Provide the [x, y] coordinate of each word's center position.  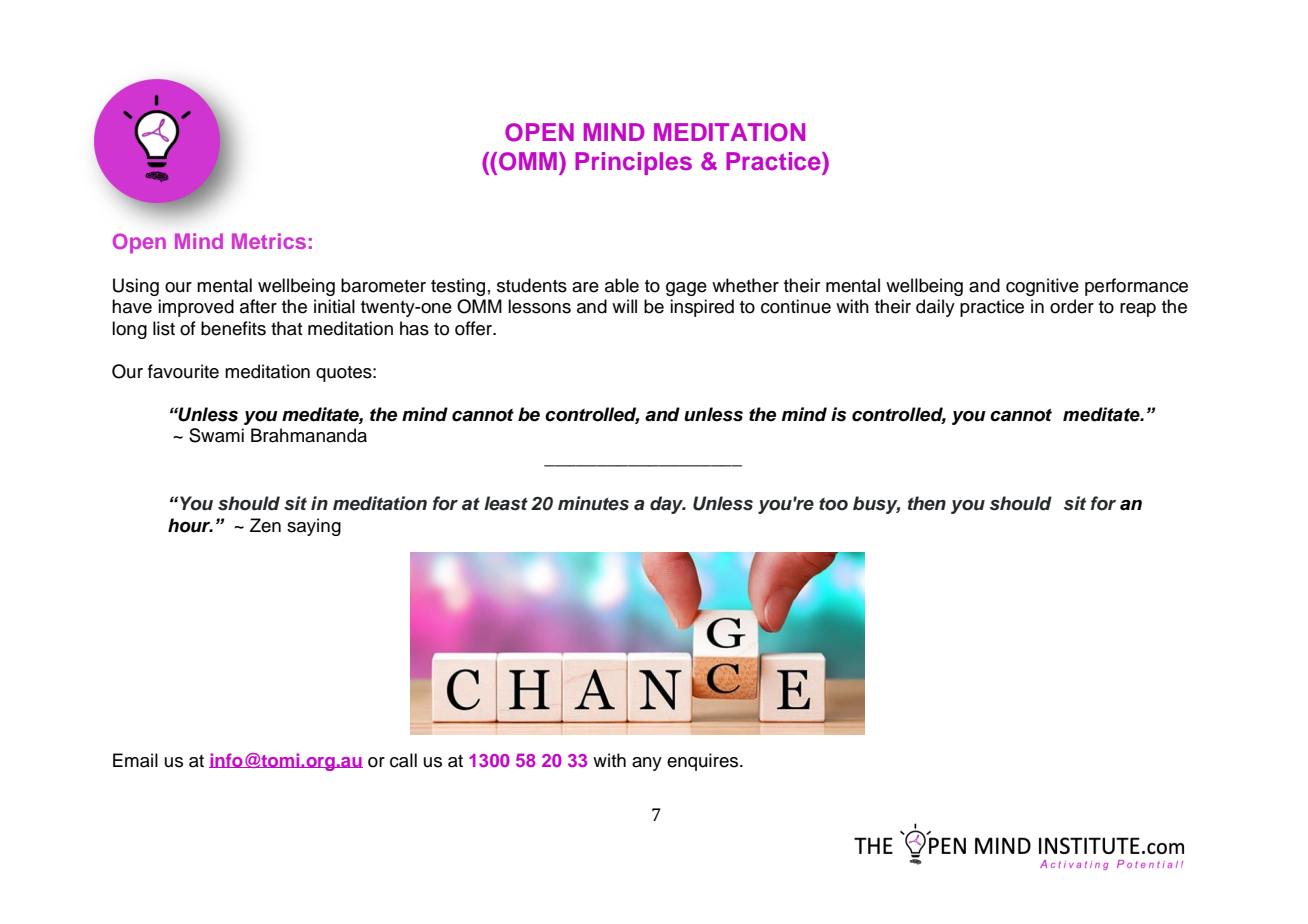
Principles [633, 163]
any [647, 764]
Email [135, 760]
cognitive [1042, 287]
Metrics [269, 241]
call [403, 760]
